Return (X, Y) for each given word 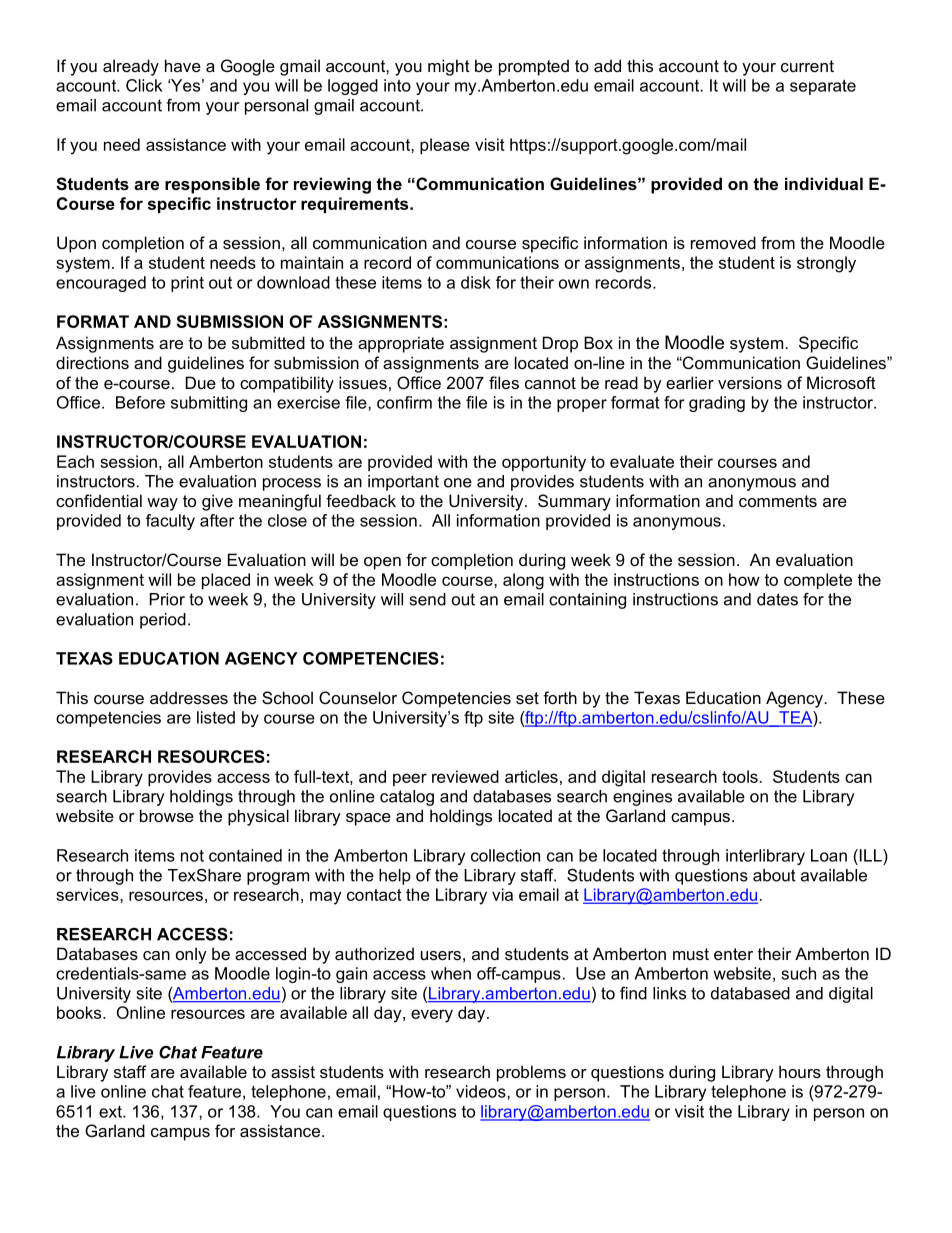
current (807, 66)
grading (717, 404)
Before (140, 402)
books (80, 1012)
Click (144, 85)
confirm (404, 402)
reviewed (465, 776)
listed (216, 717)
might (449, 67)
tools (741, 776)
